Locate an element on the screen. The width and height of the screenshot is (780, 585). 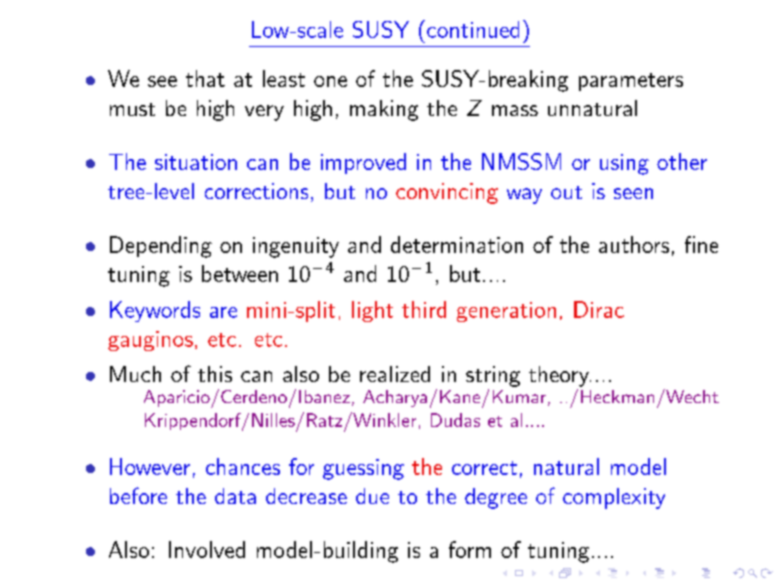
form is located at coordinates (470, 549).
